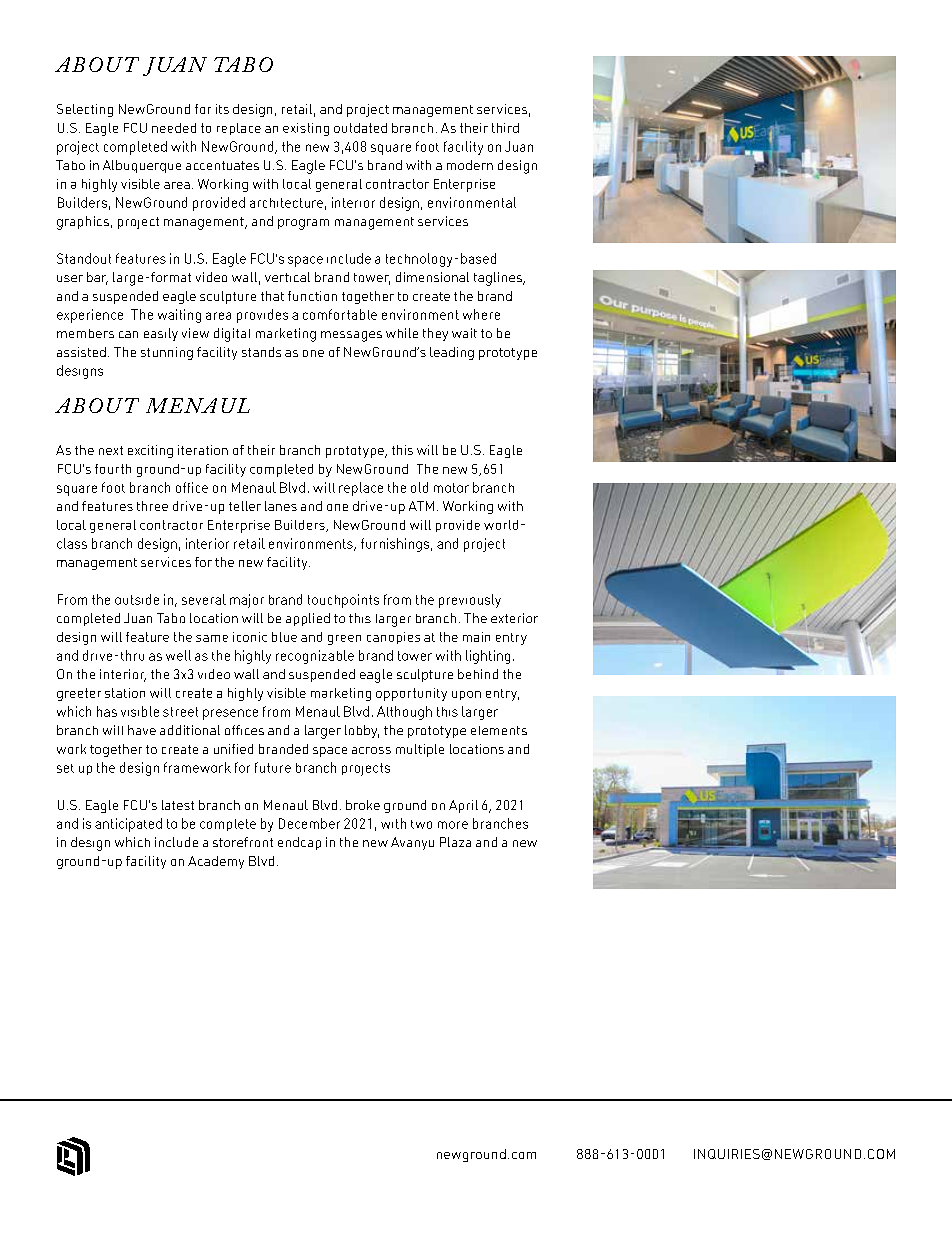  I want to click on Selecting, so click(85, 110).
